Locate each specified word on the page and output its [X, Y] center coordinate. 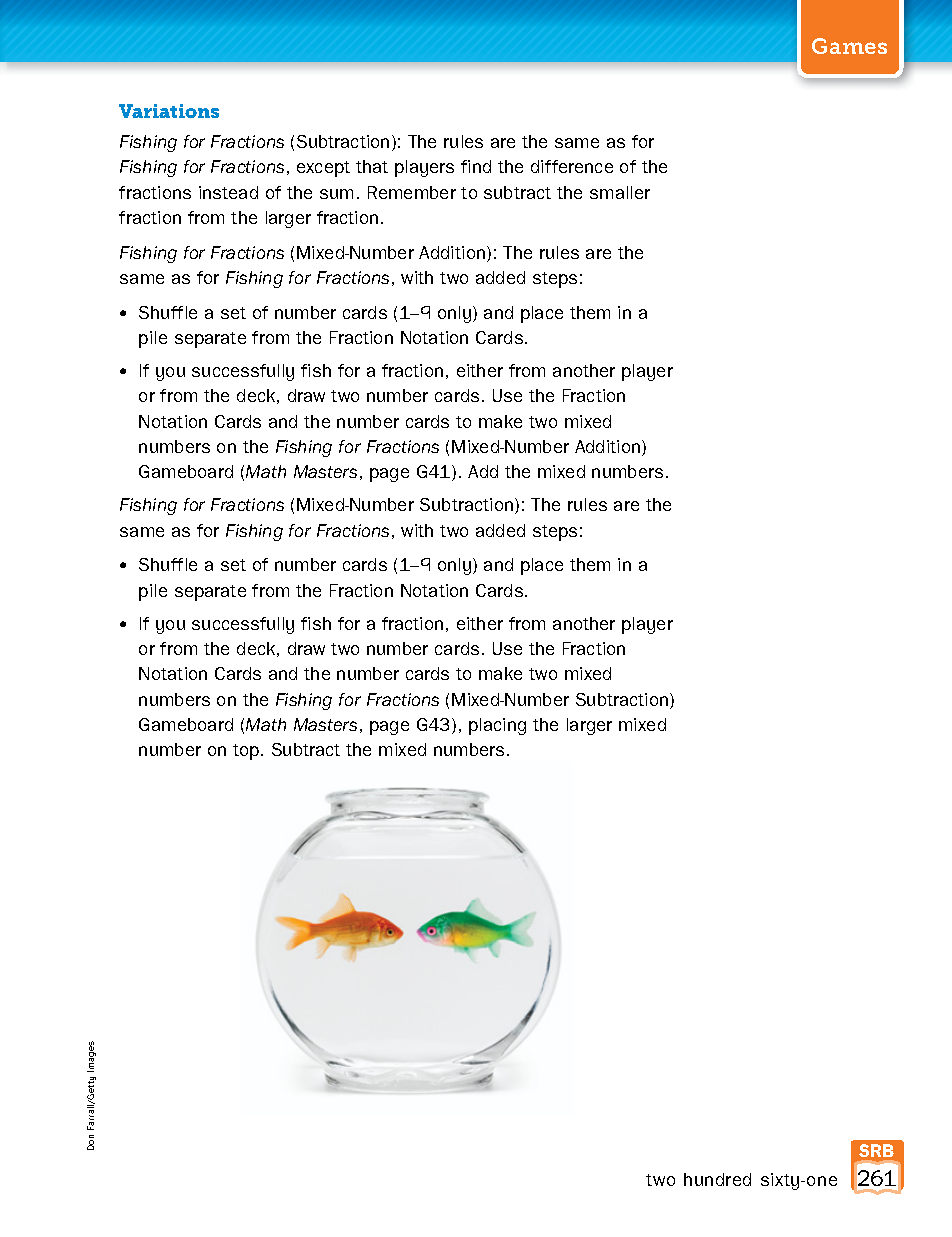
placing [497, 726]
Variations [169, 111]
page [389, 728]
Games [849, 46]
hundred [717, 1179]
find [476, 166]
